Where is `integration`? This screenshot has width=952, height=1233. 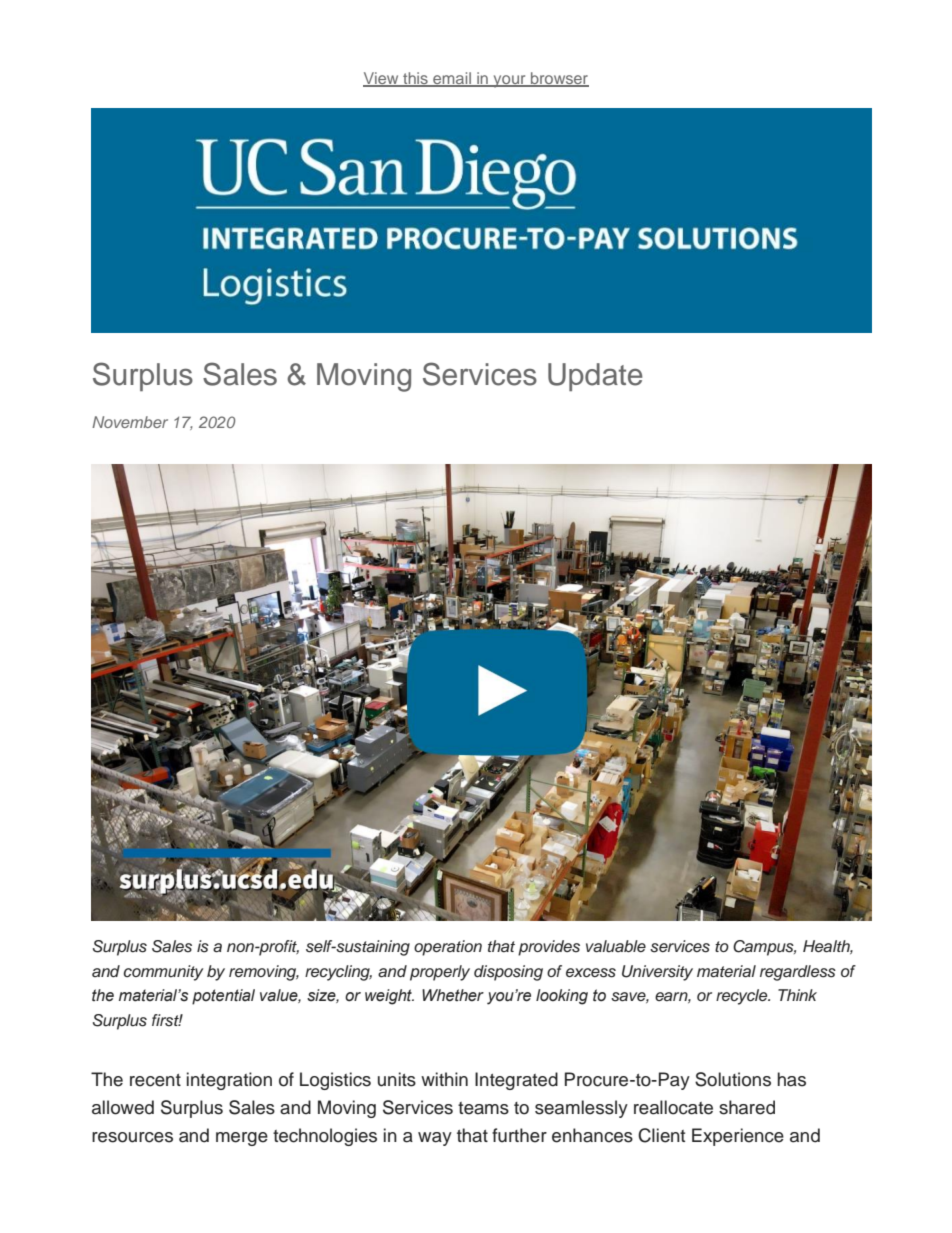 integration is located at coordinates (229, 1081).
